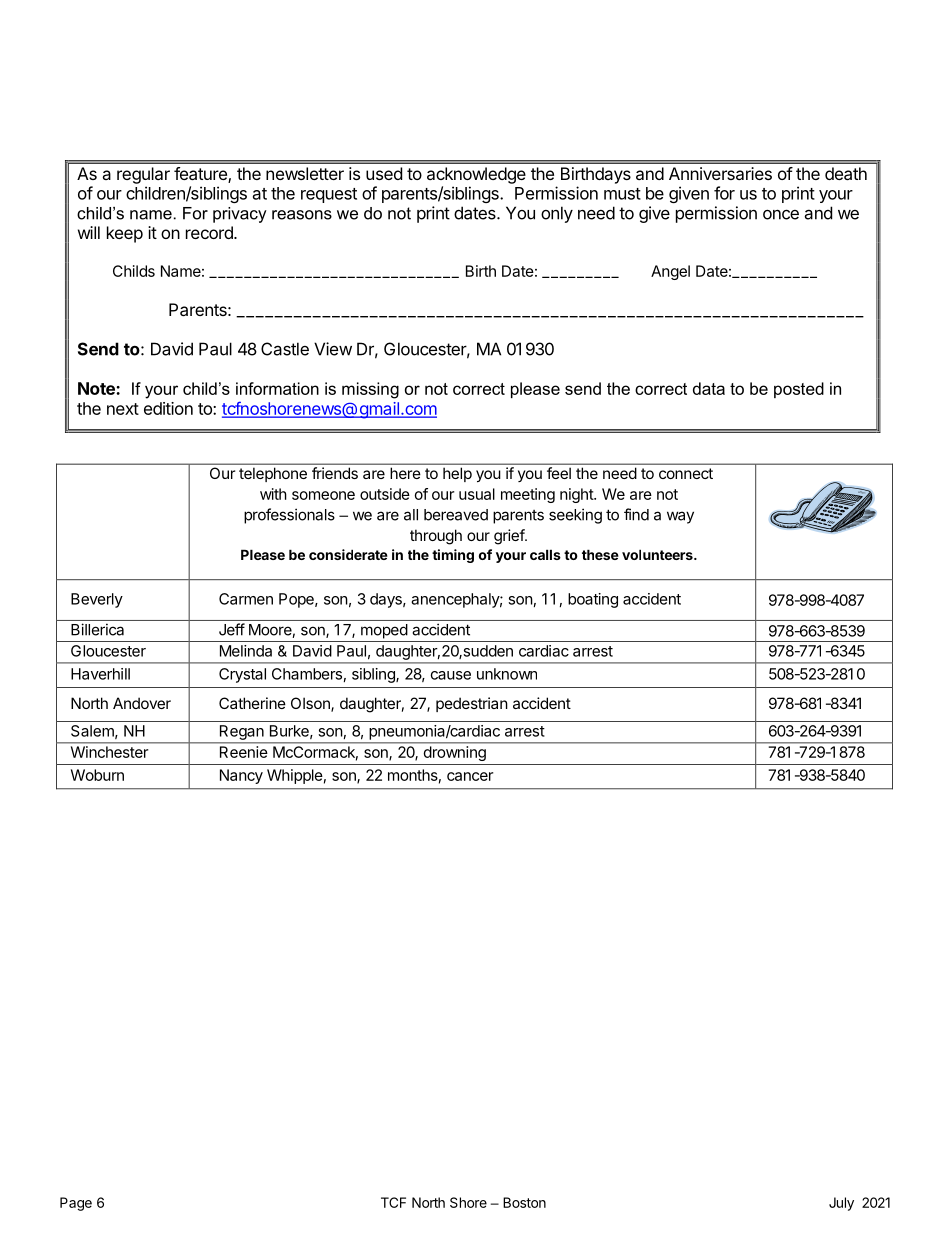 The height and width of the page is (1233, 952). I want to click on Andover, so click(142, 703).
